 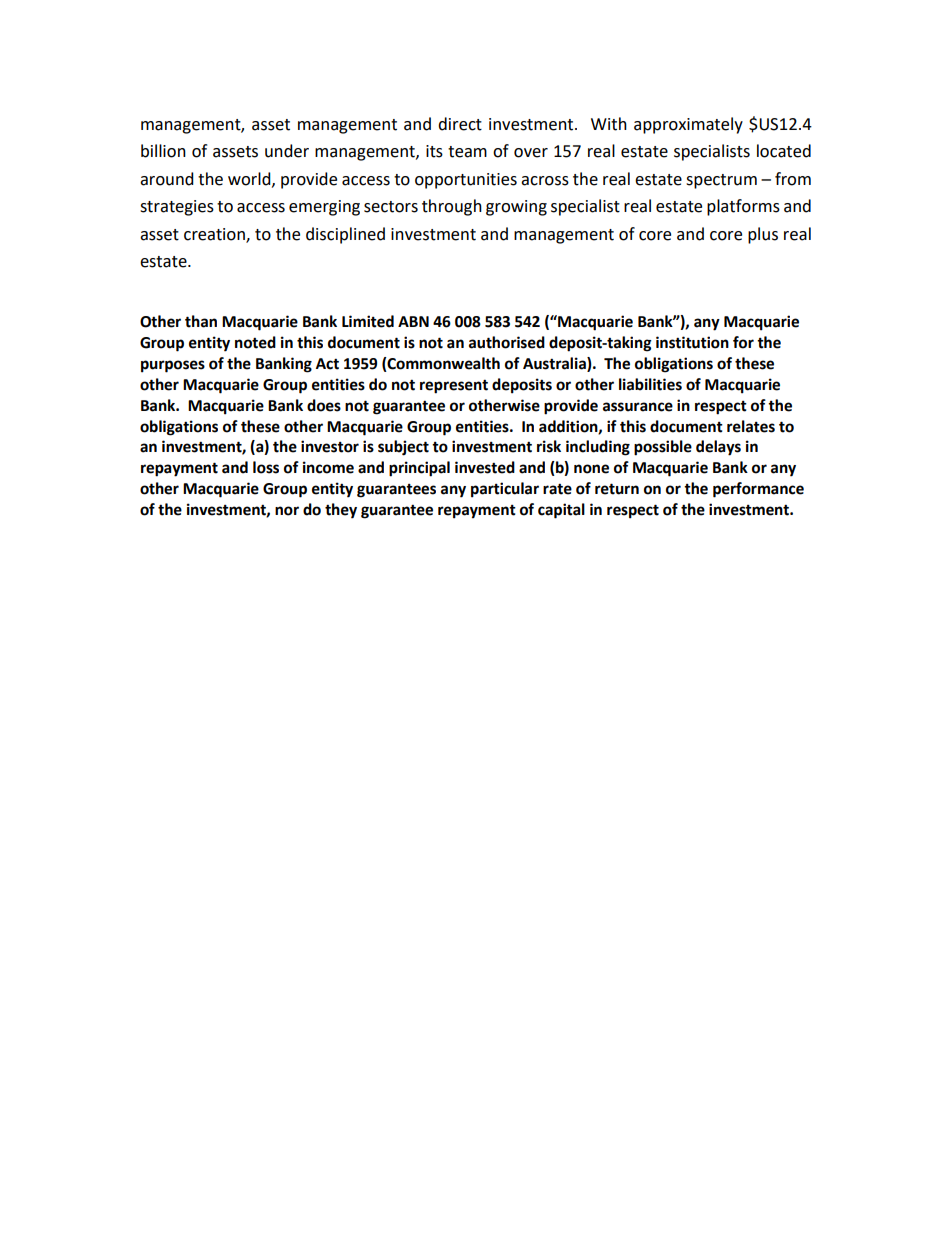 What do you see at coordinates (287, 151) in the screenshot?
I see `under` at bounding box center [287, 151].
